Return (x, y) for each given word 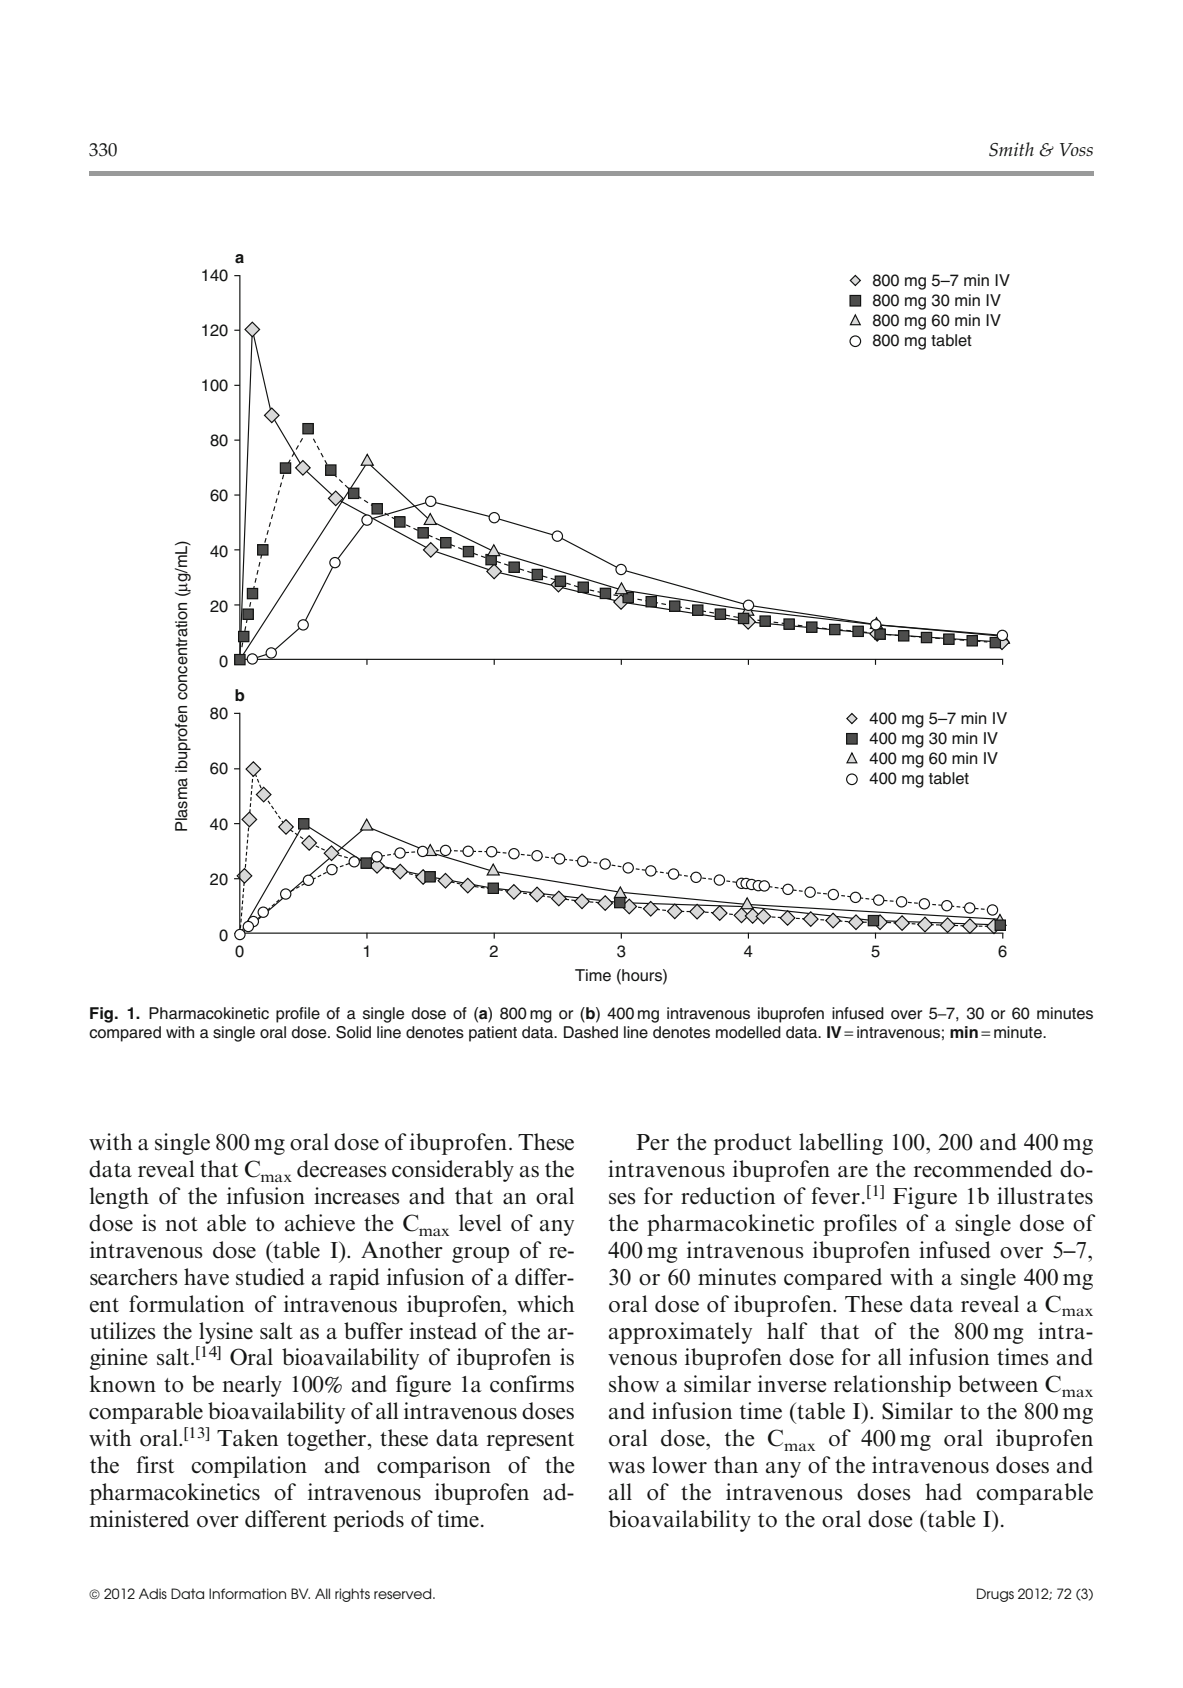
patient (493, 1034)
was (626, 1468)
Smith (1011, 149)
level (480, 1223)
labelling (841, 1144)
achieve (320, 1223)
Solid (353, 1032)
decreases (342, 1169)
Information (247, 1593)
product (753, 1144)
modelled (748, 1032)
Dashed (591, 1032)
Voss (1076, 149)
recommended (983, 1169)
